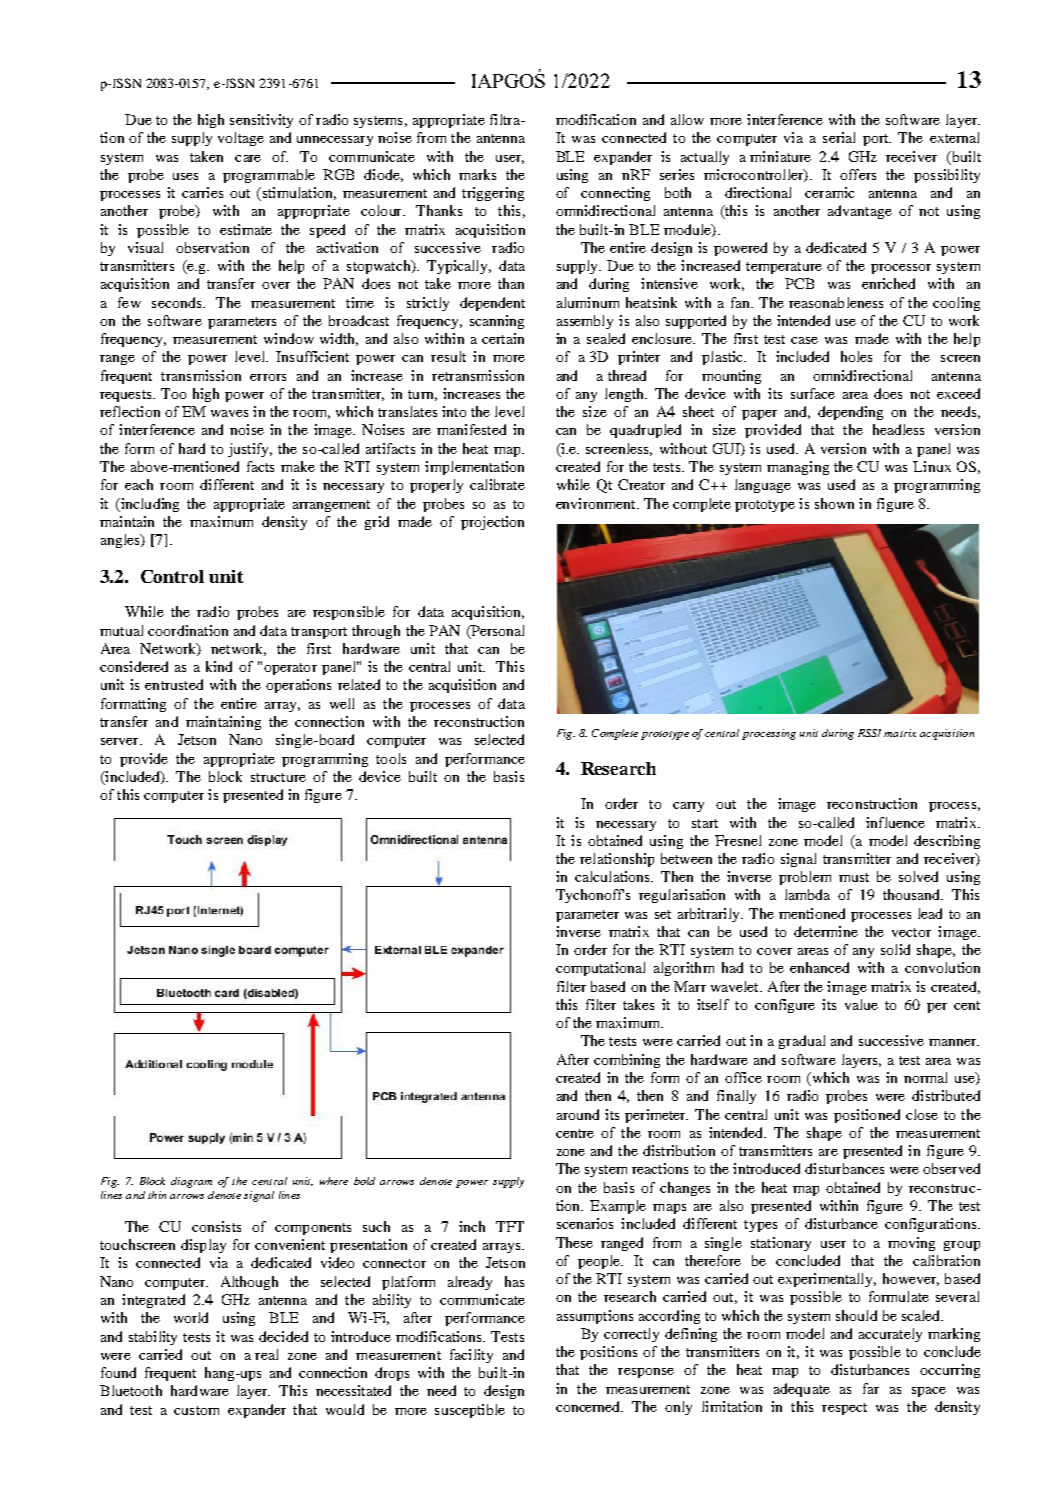 This screenshot has width=1051, height=1486. What do you see at coordinates (248, 158) in the screenshot?
I see `care` at bounding box center [248, 158].
